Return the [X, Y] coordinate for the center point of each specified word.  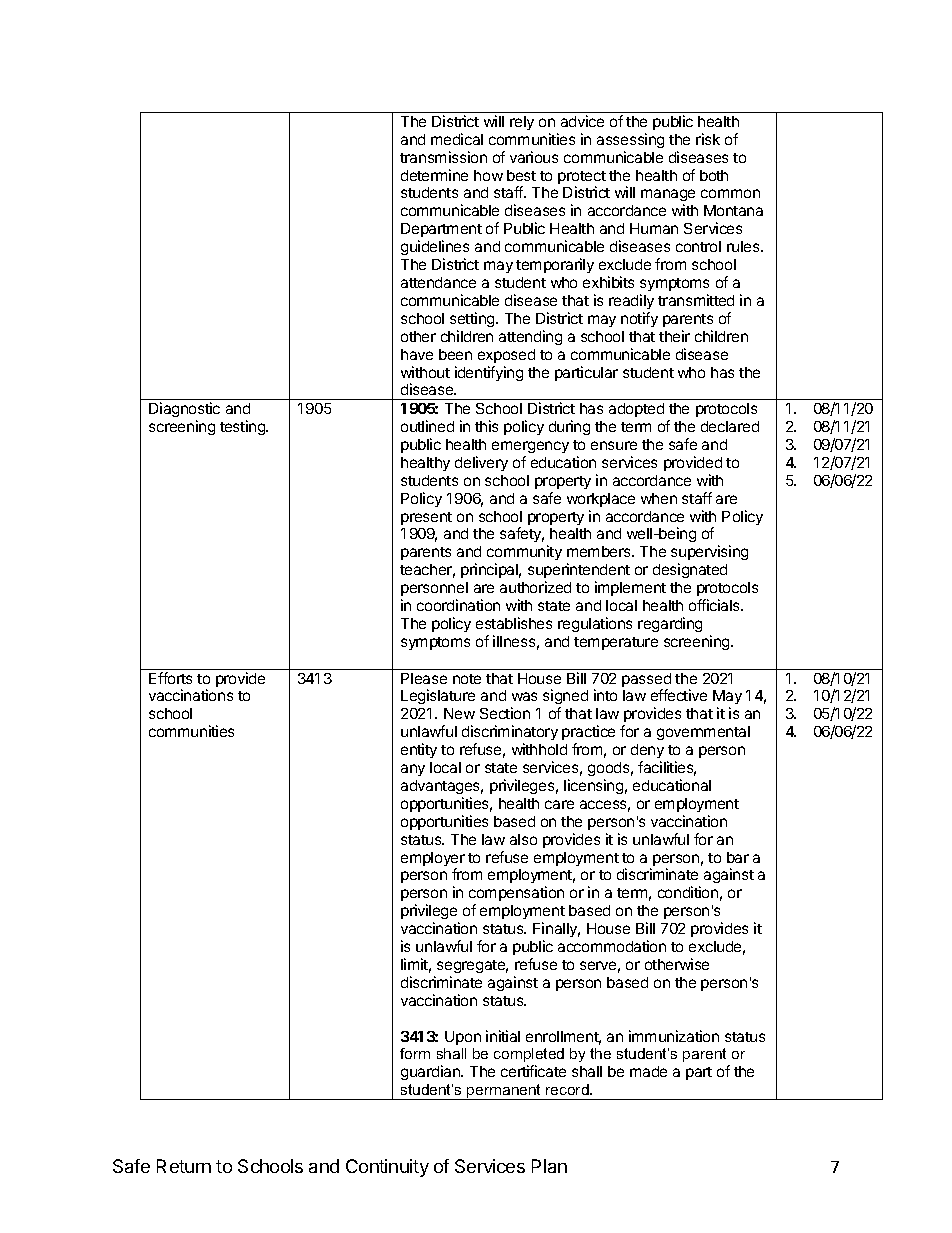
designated [690, 570]
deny [647, 751]
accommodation [612, 946]
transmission [443, 157]
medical [457, 139]
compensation [516, 895]
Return [184, 1166]
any [413, 770]
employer [433, 860]
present [426, 518]
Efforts [170, 678]
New [459, 713]
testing [243, 427]
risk [708, 139]
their [674, 336]
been [455, 354]
